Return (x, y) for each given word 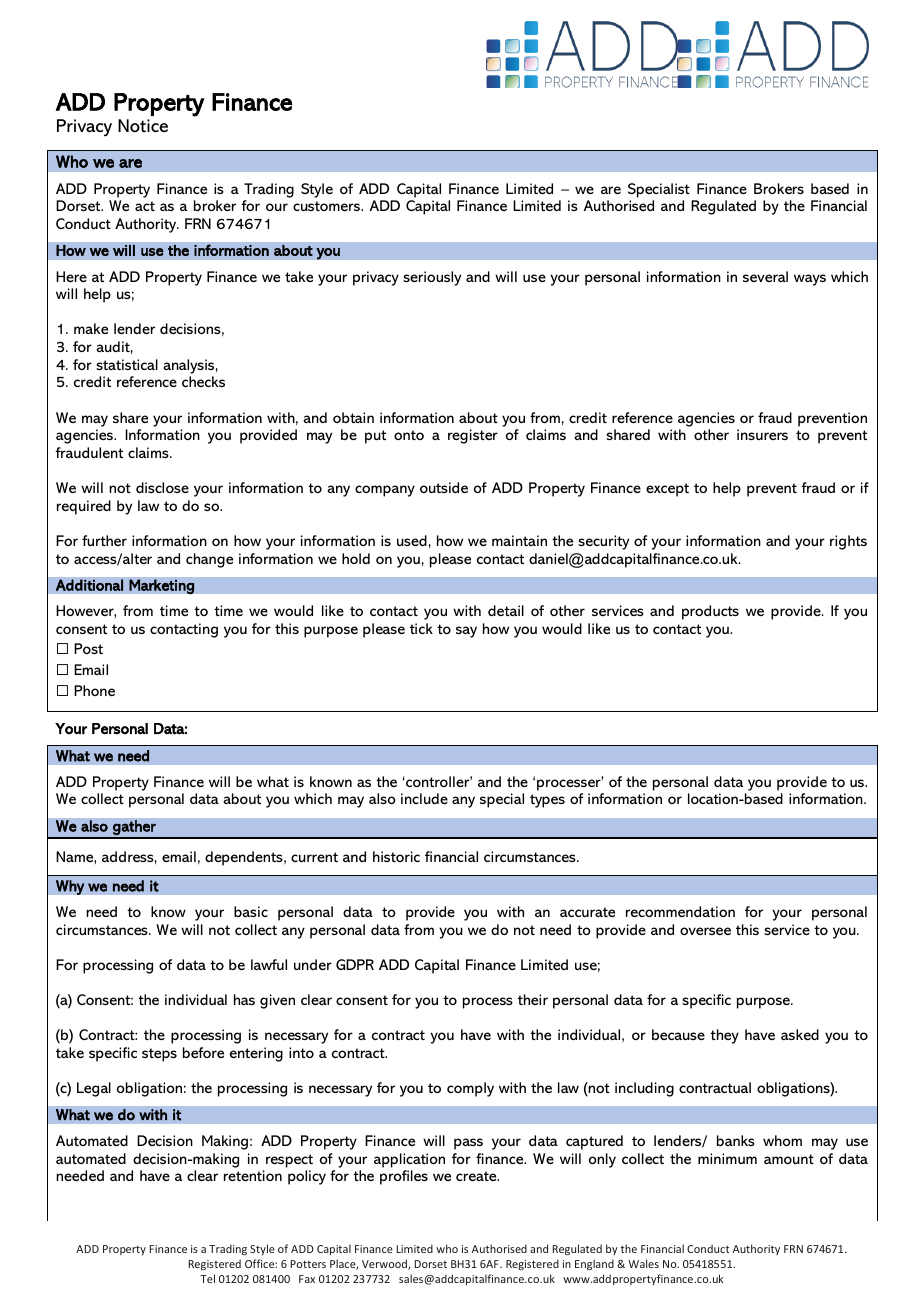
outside (444, 487)
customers (327, 206)
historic (396, 856)
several (765, 276)
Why (70, 887)
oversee (705, 931)
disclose (162, 487)
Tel (207, 1278)
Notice (143, 125)
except (667, 490)
